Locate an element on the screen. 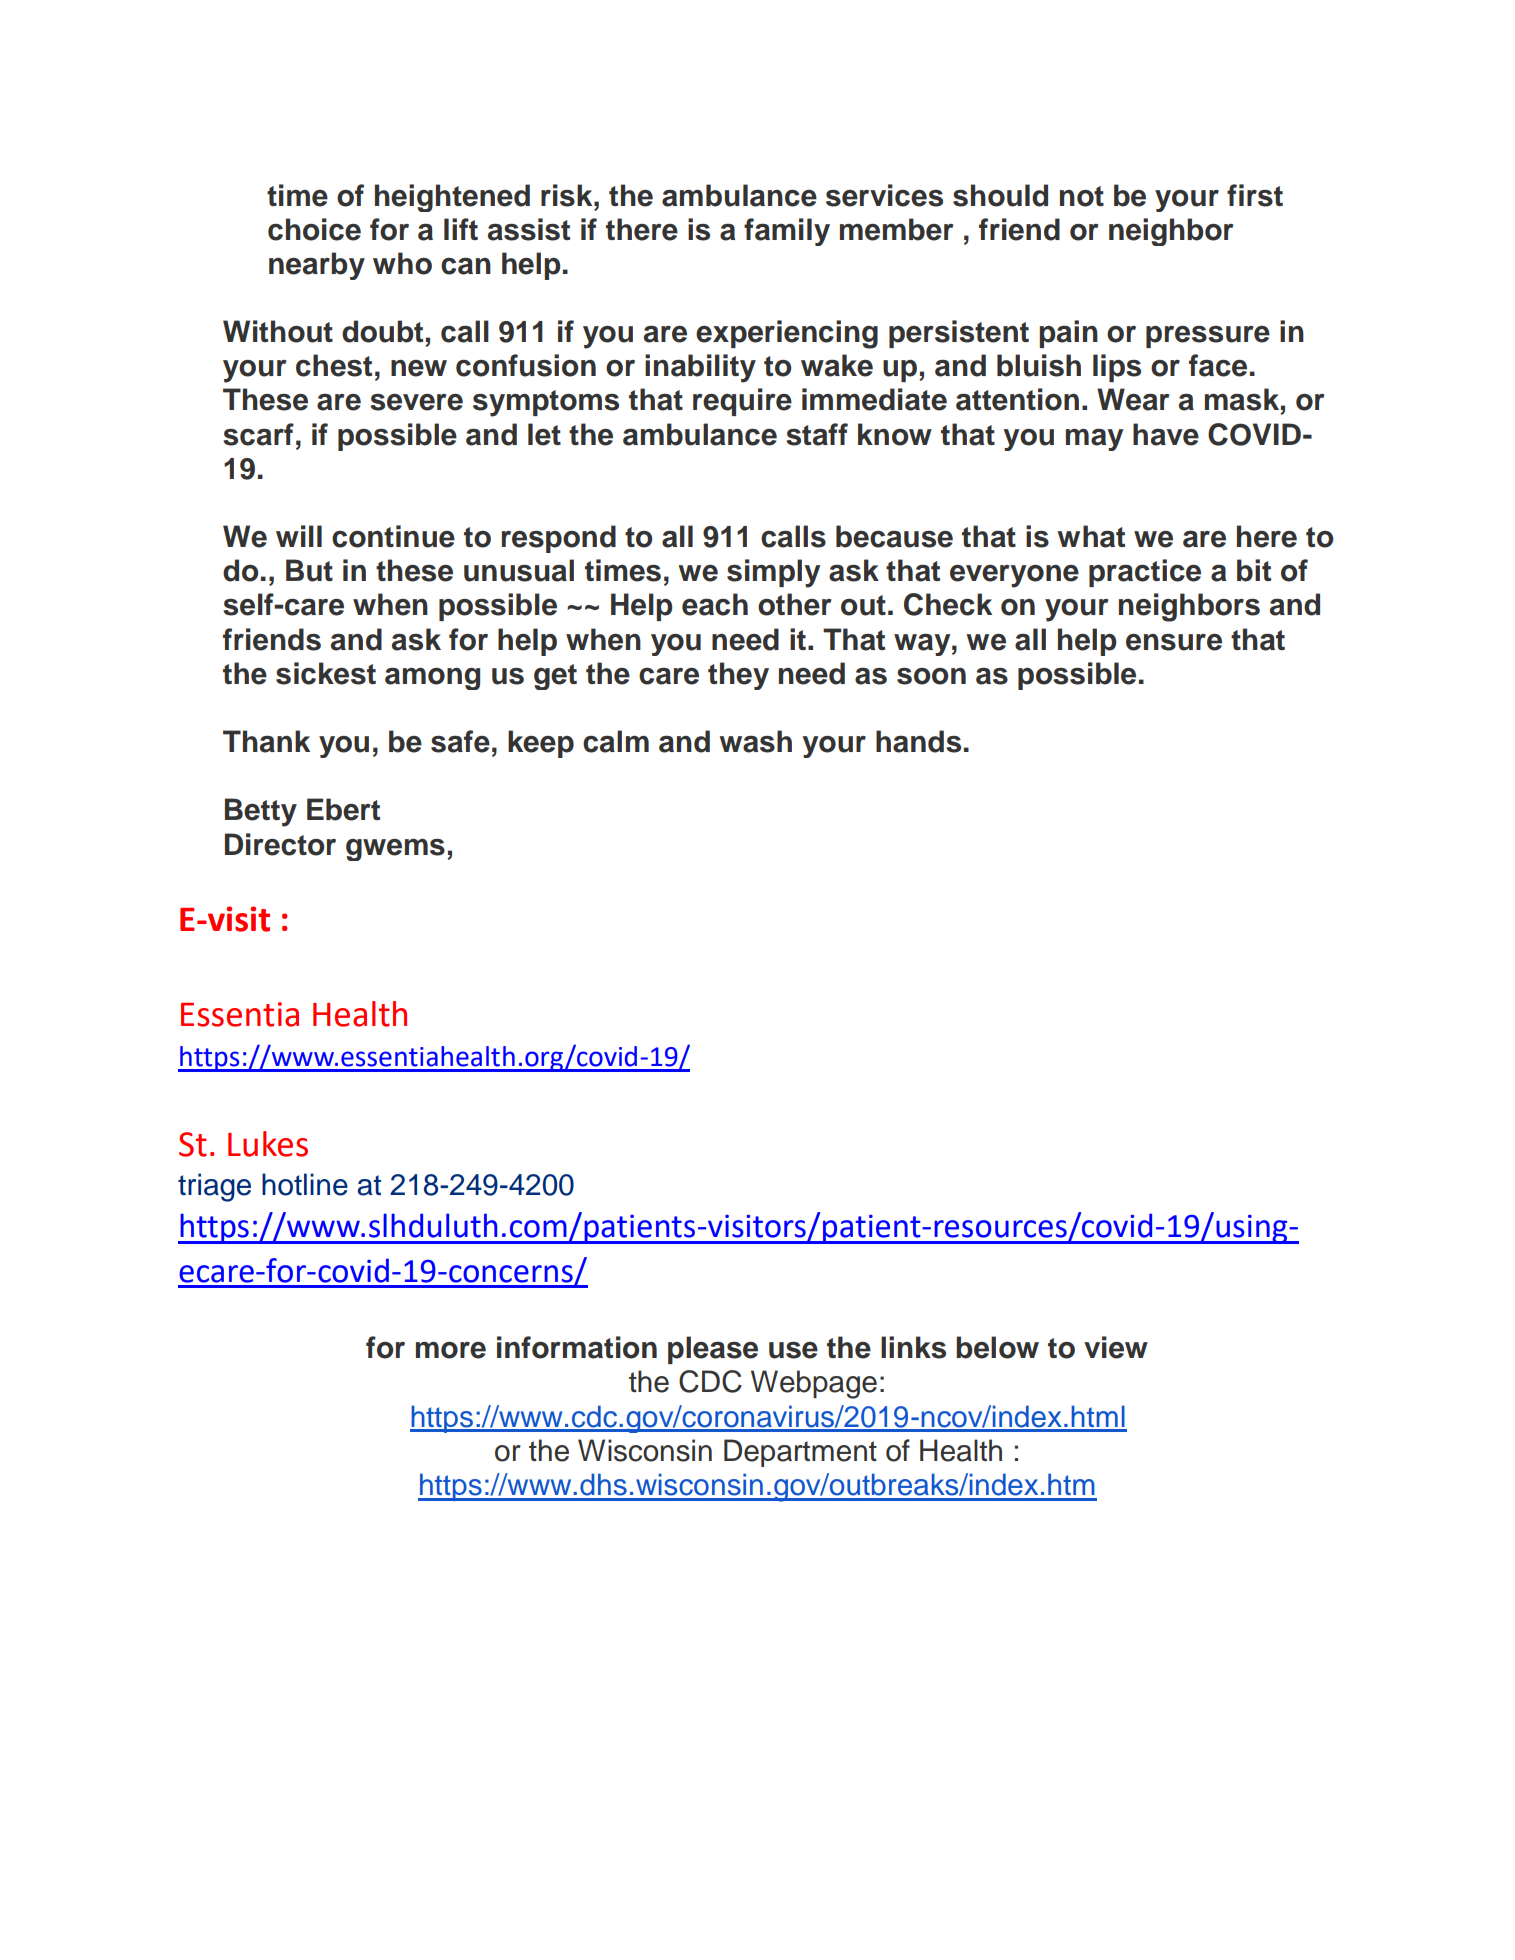 The height and width of the screenshot is (1960, 1515). more is located at coordinates (451, 1350).
